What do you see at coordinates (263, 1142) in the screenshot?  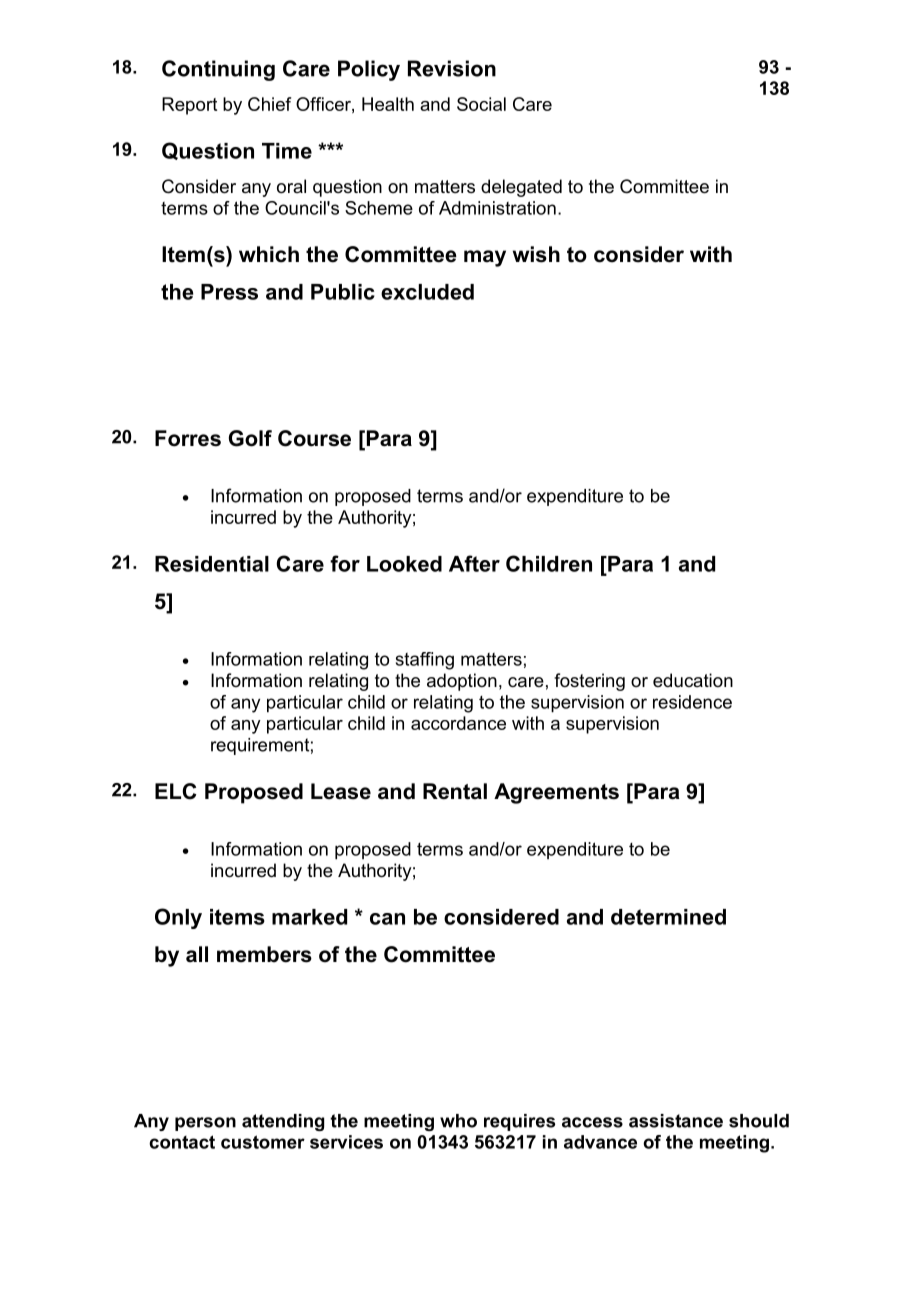 I see `customer` at bounding box center [263, 1142].
